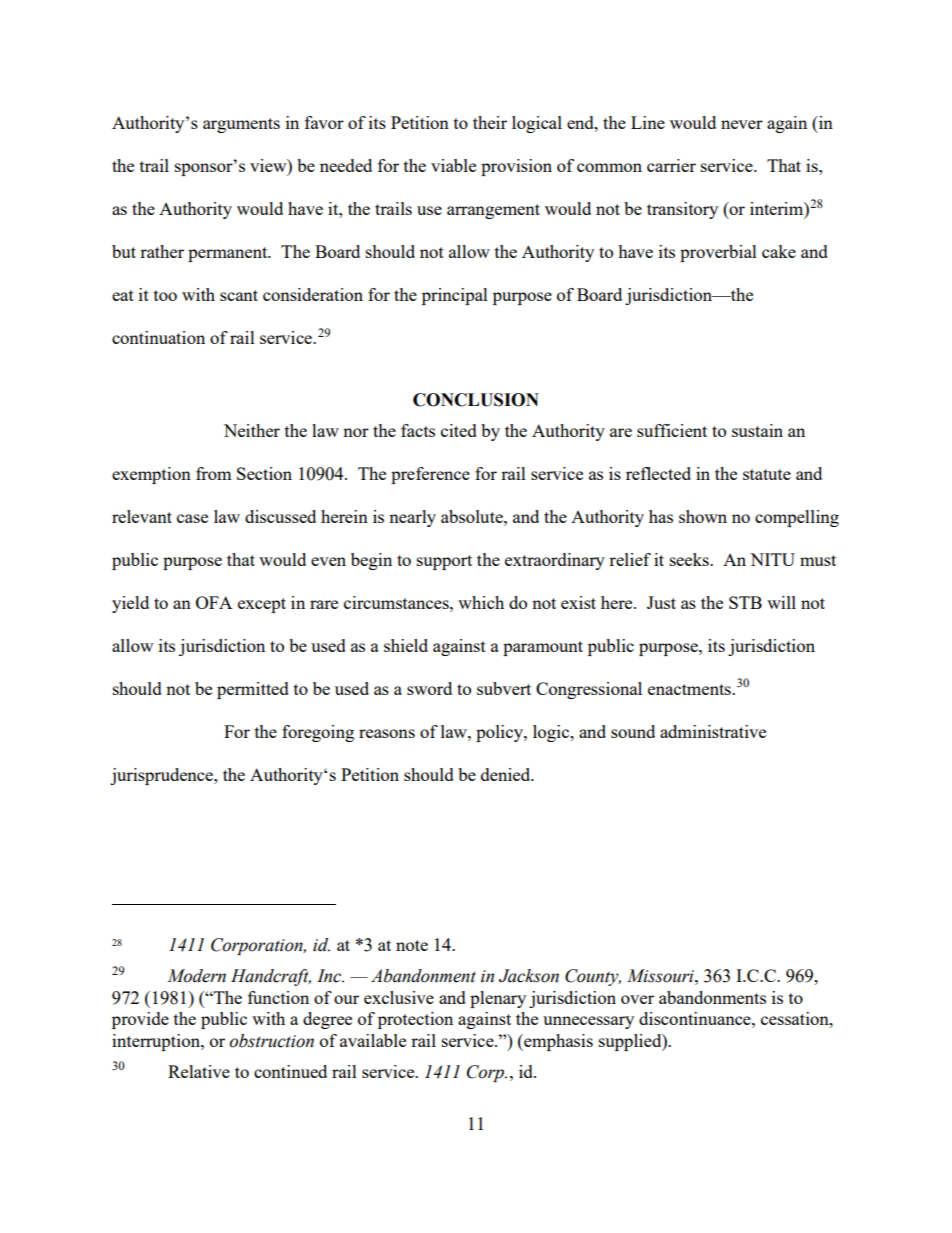 This screenshot has width=952, height=1233. I want to click on administrative, so click(713, 731).
